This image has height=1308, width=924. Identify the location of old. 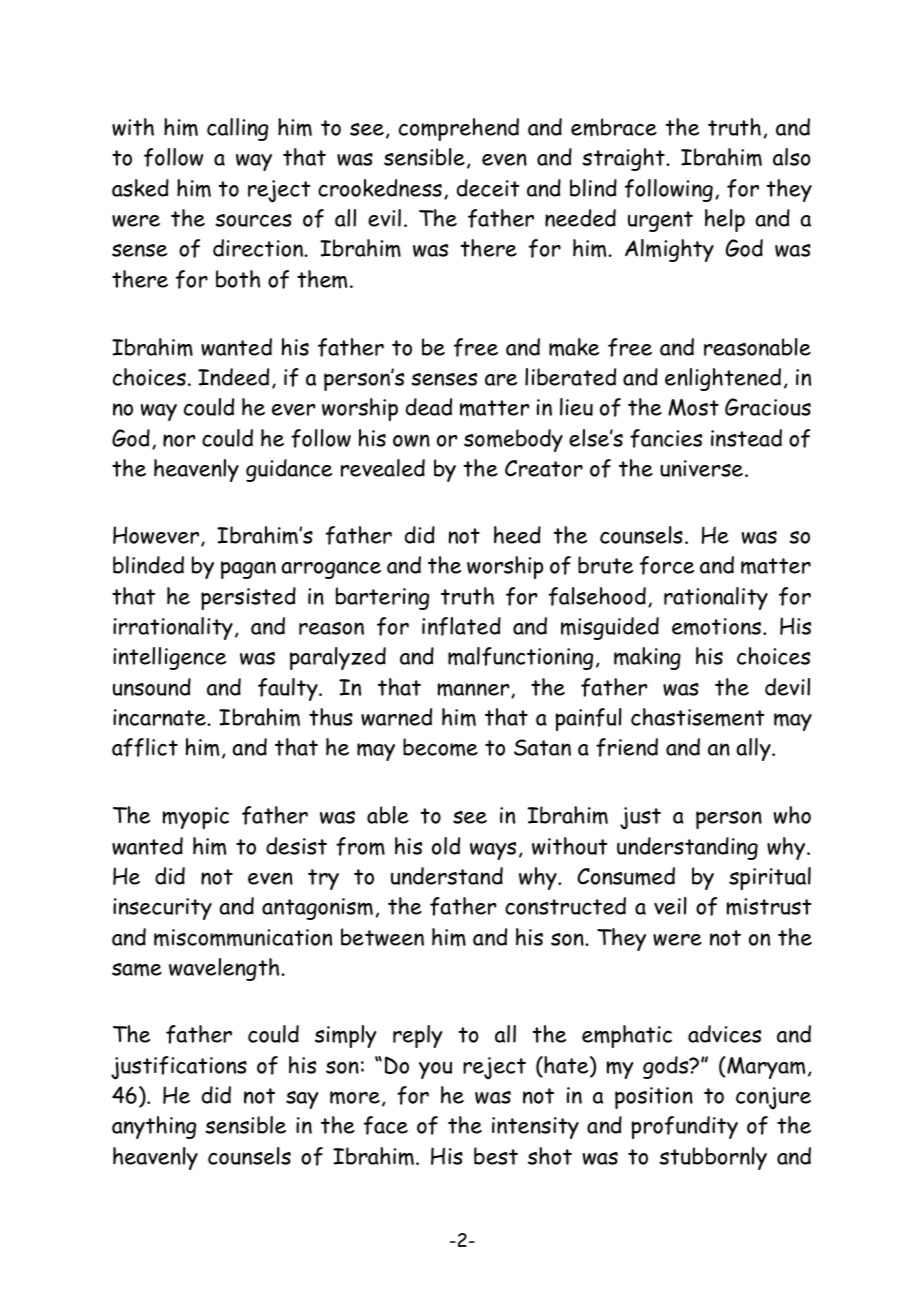
(446, 846).
